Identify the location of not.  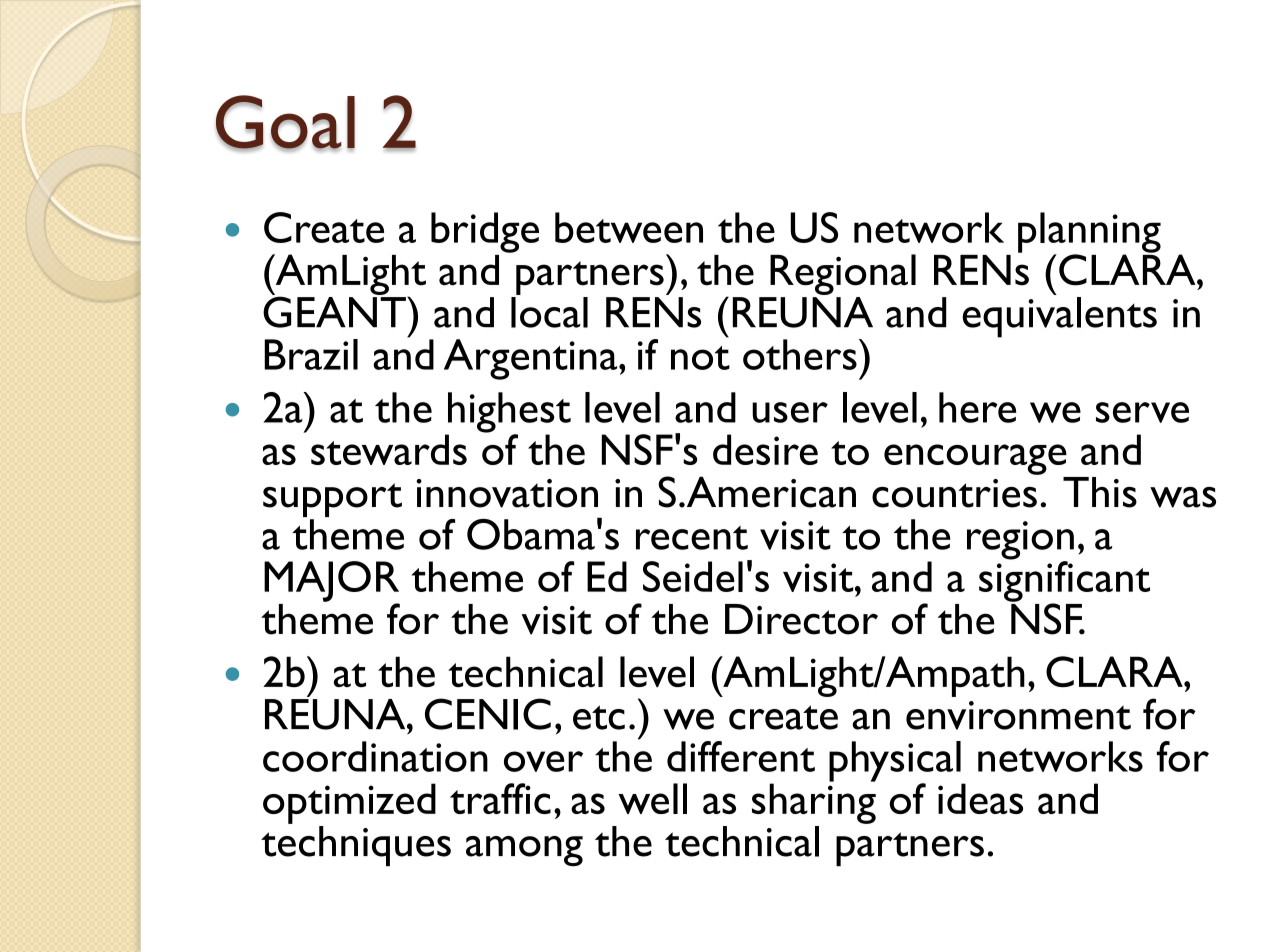
(700, 358).
